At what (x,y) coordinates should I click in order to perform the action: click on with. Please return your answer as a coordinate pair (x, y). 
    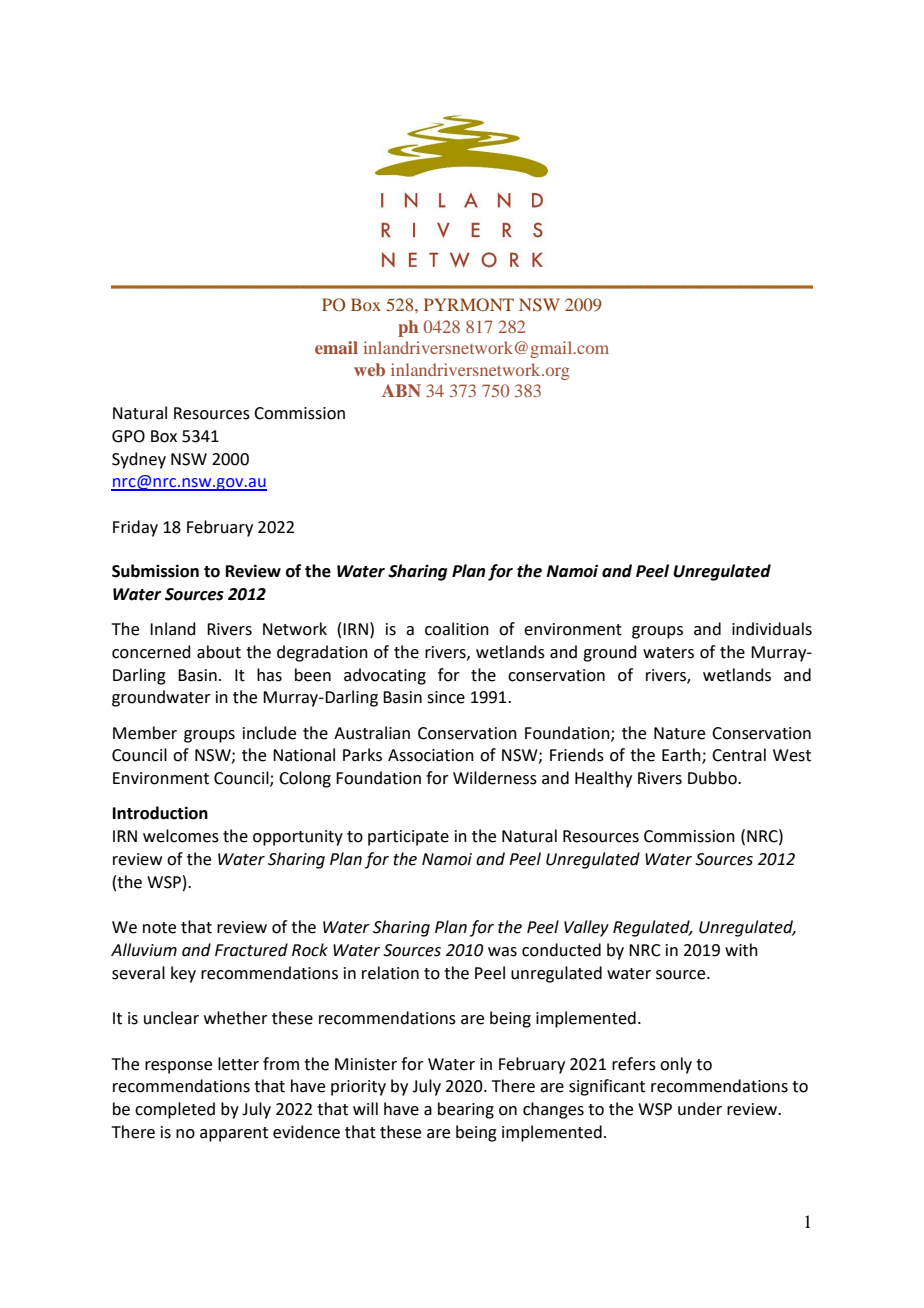
    Looking at the image, I should click on (741, 950).
